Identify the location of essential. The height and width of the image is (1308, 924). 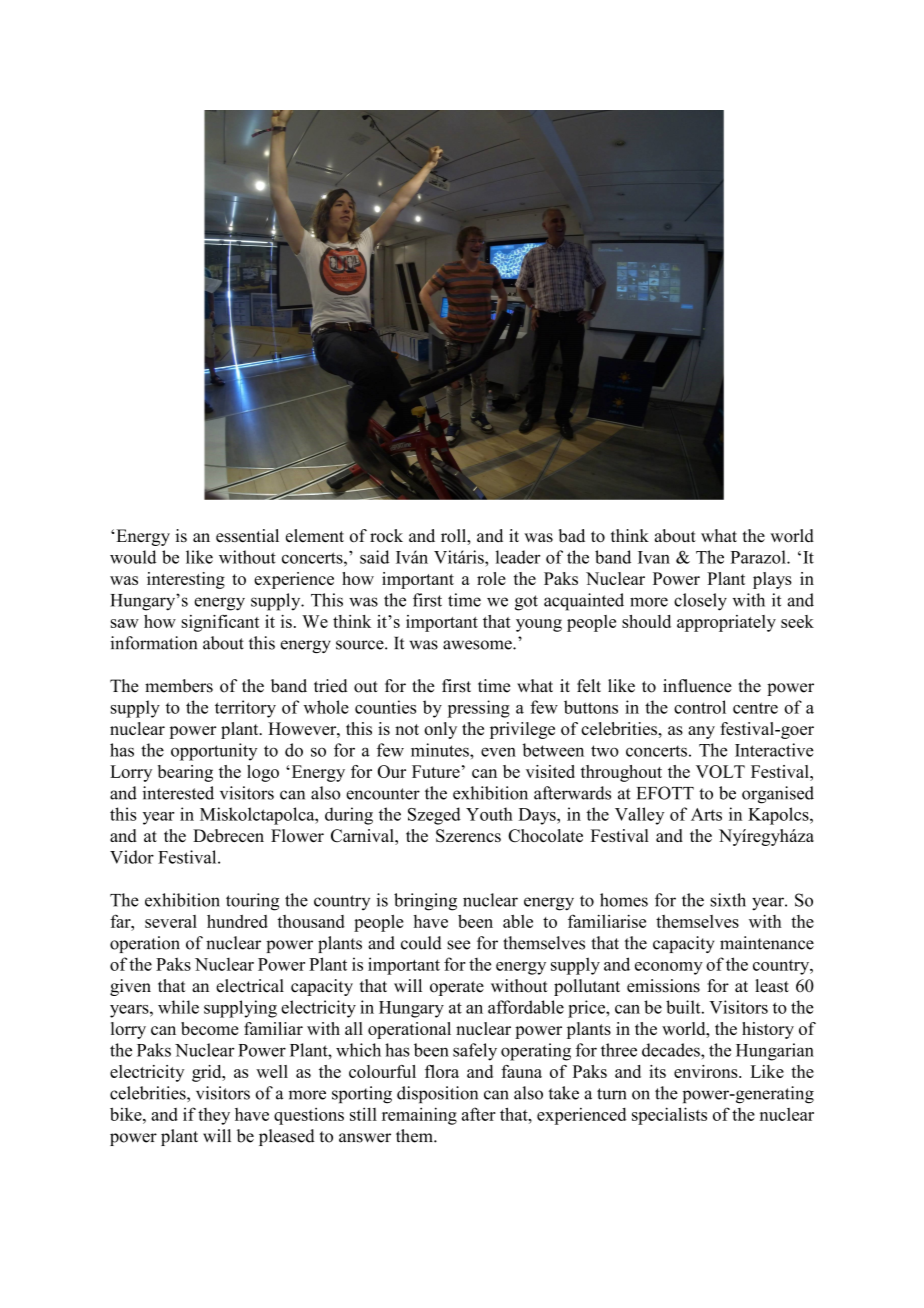
(247, 536).
